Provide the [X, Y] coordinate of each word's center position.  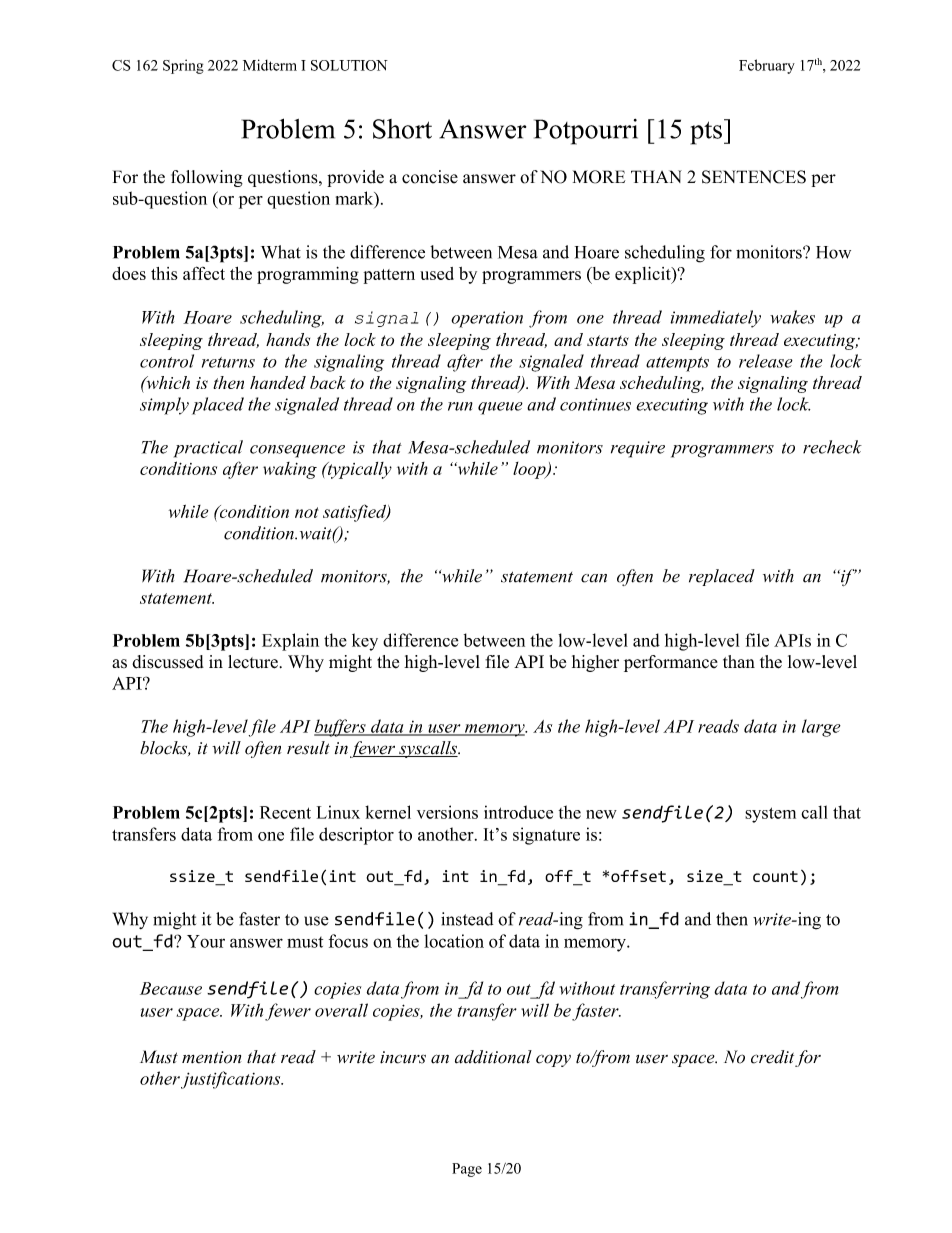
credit [772, 1057]
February [767, 66]
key [365, 642]
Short [402, 129]
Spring [183, 66]
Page [467, 1170]
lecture [253, 662]
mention [211, 1057]
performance [671, 663]
